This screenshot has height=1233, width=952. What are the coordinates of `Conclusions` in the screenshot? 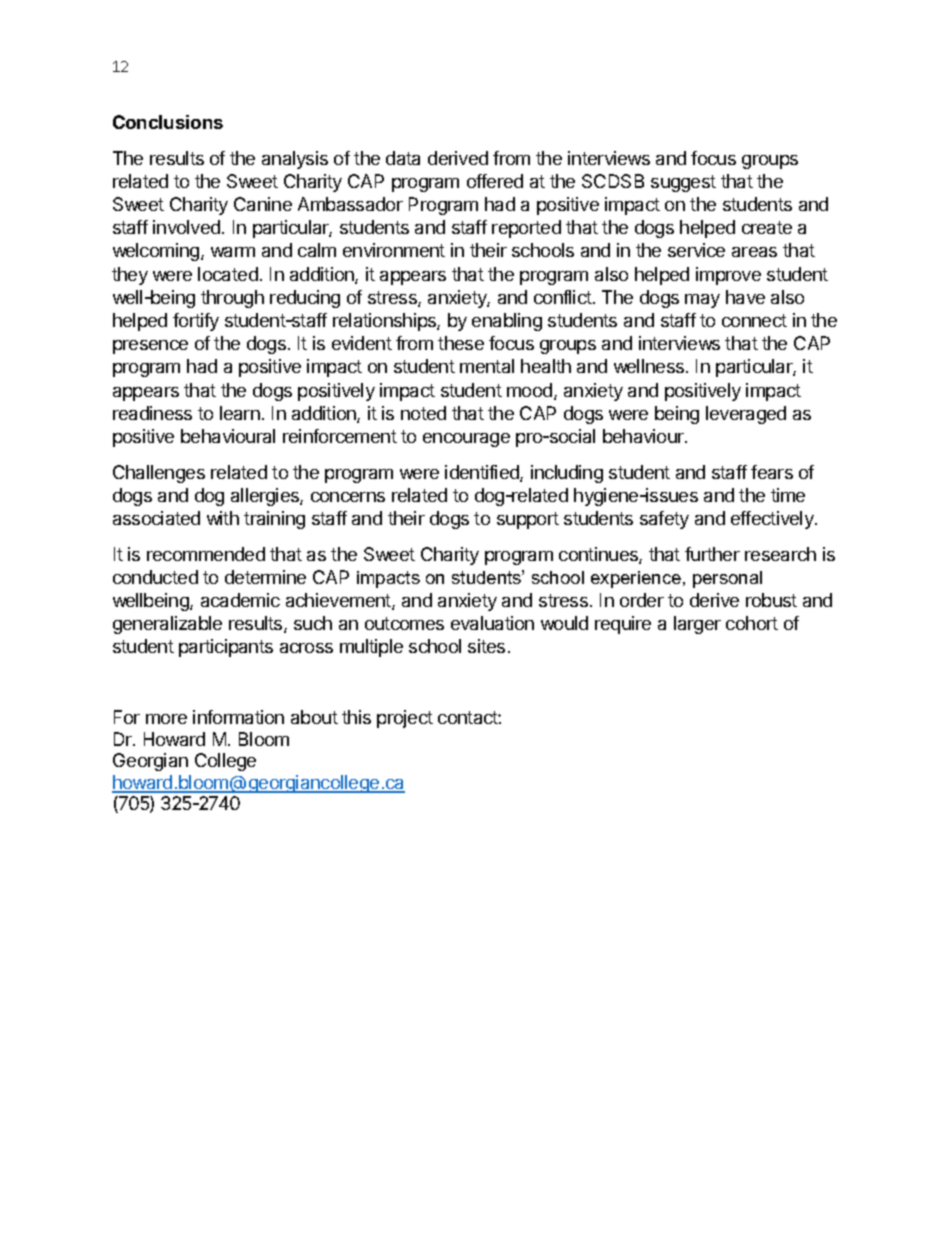 It's located at (168, 122).
